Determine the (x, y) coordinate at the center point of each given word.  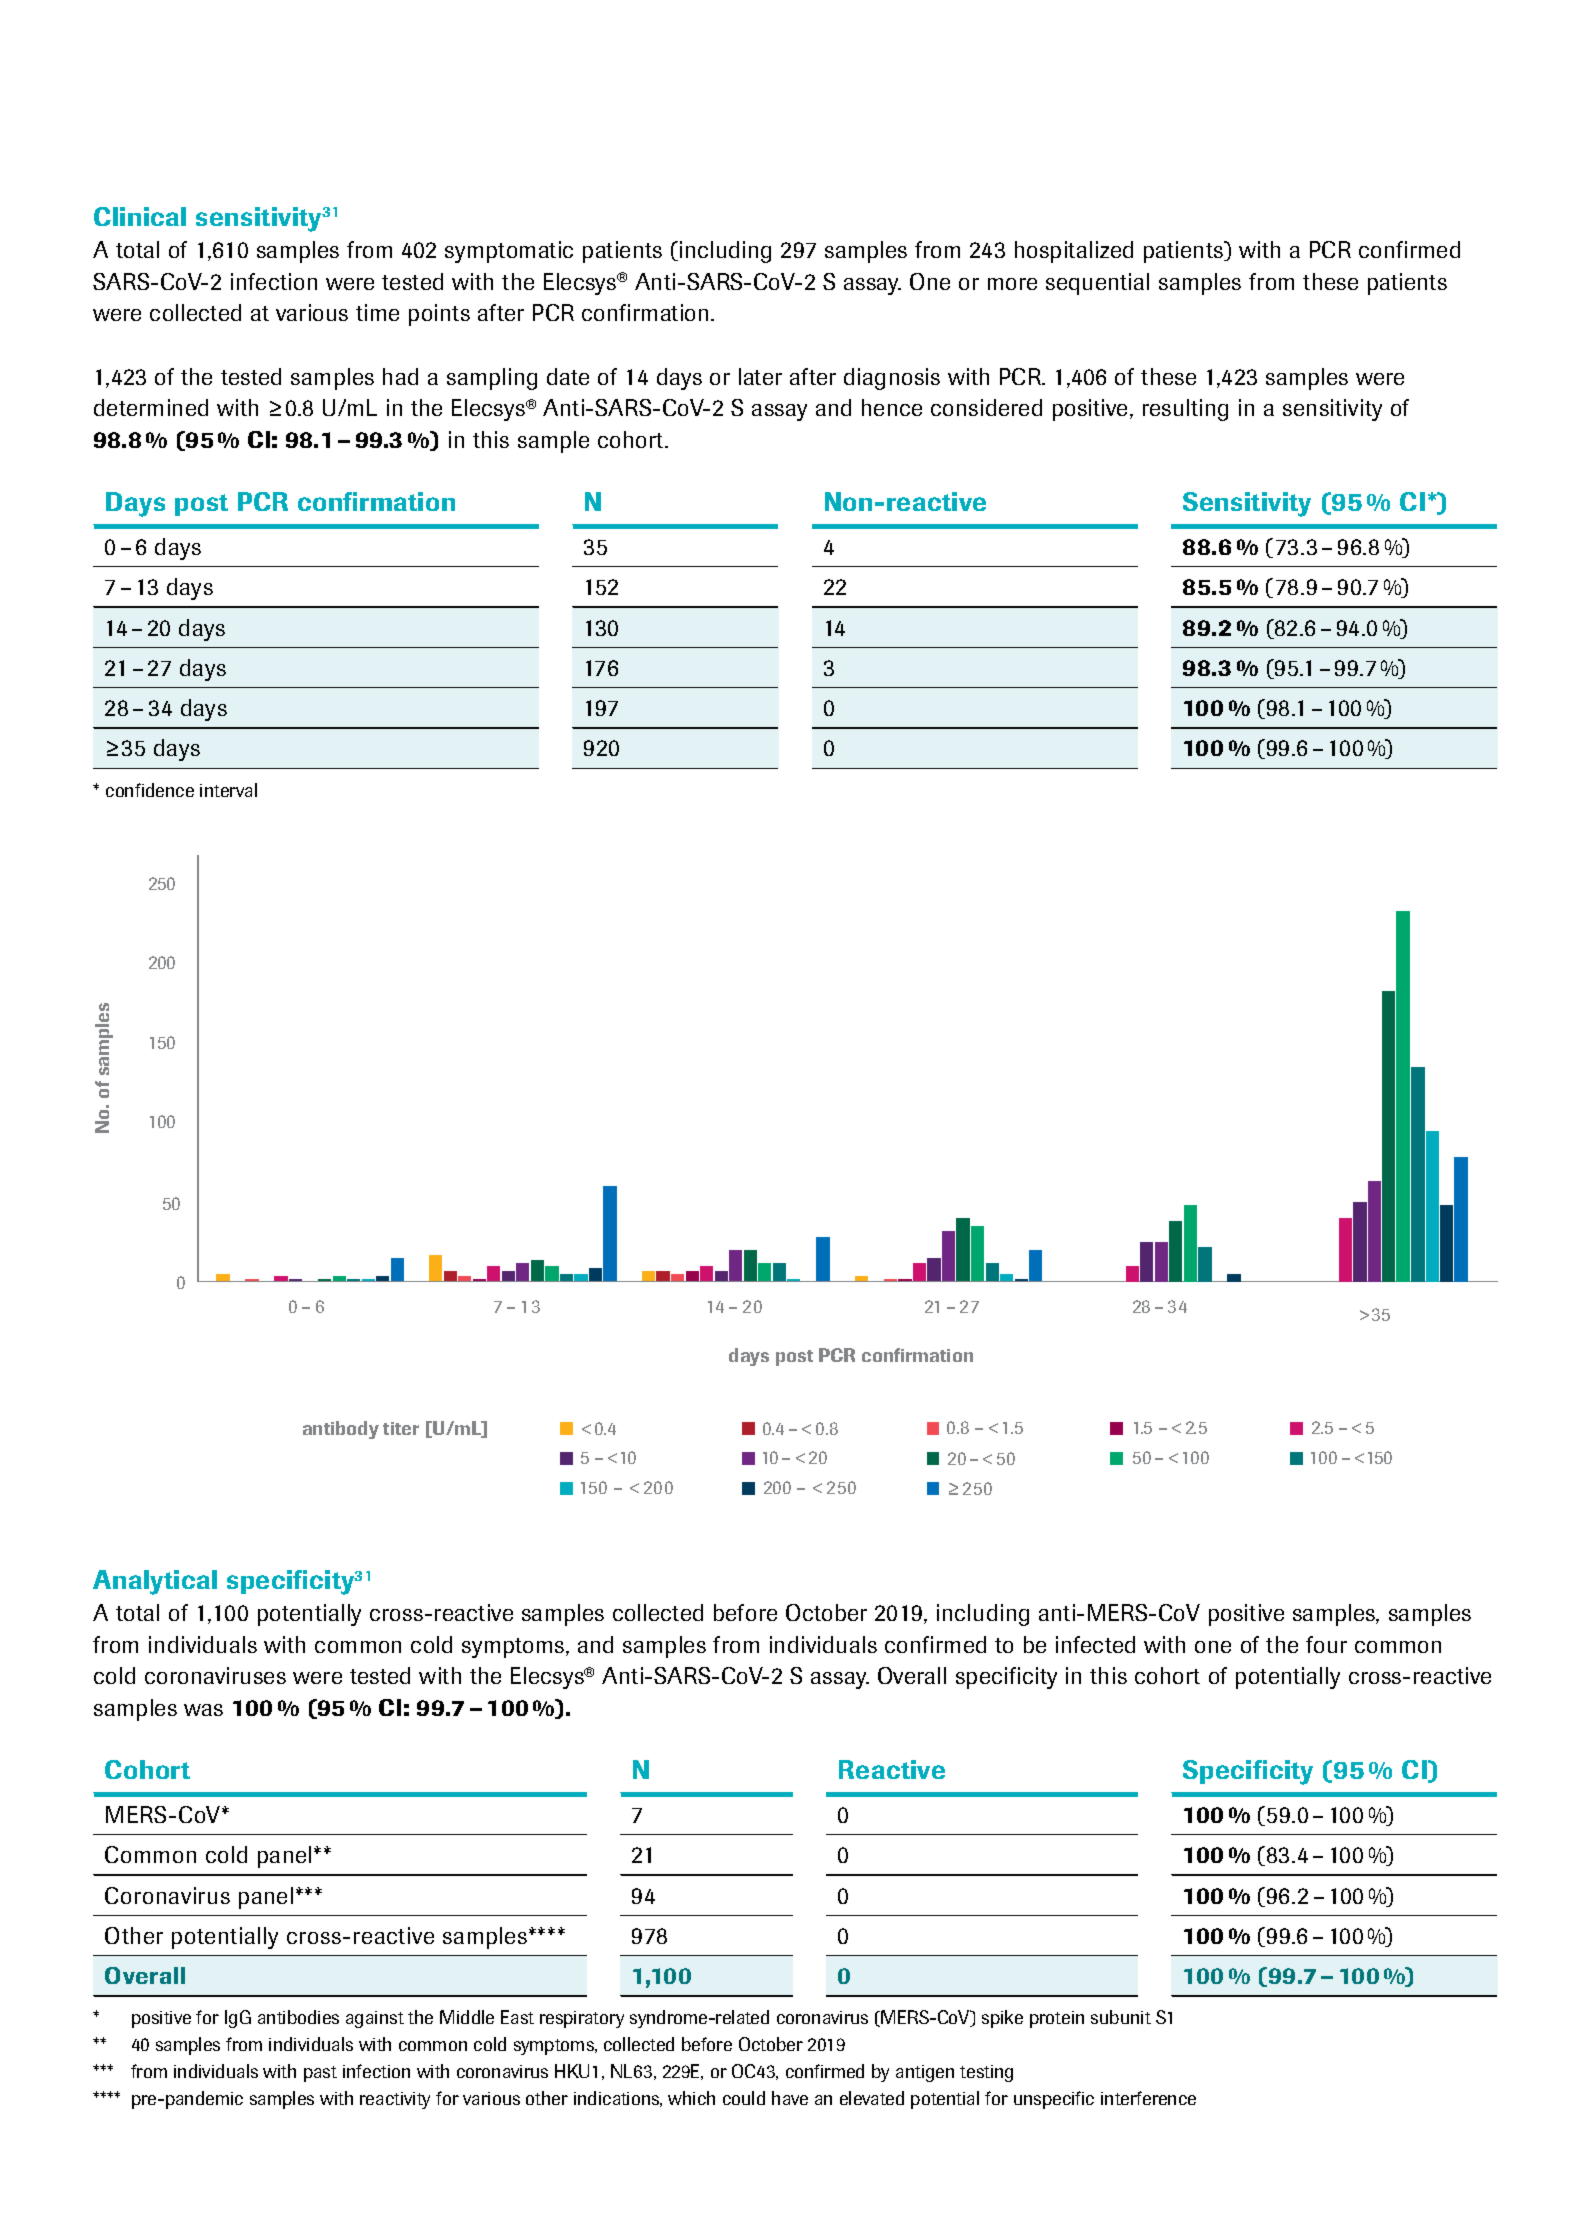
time (377, 312)
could (744, 2098)
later (760, 376)
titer (401, 1428)
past (320, 2074)
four (1326, 1644)
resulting (1185, 410)
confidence (150, 790)
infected (1095, 1644)
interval (228, 790)
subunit (1121, 2017)
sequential (1097, 284)
